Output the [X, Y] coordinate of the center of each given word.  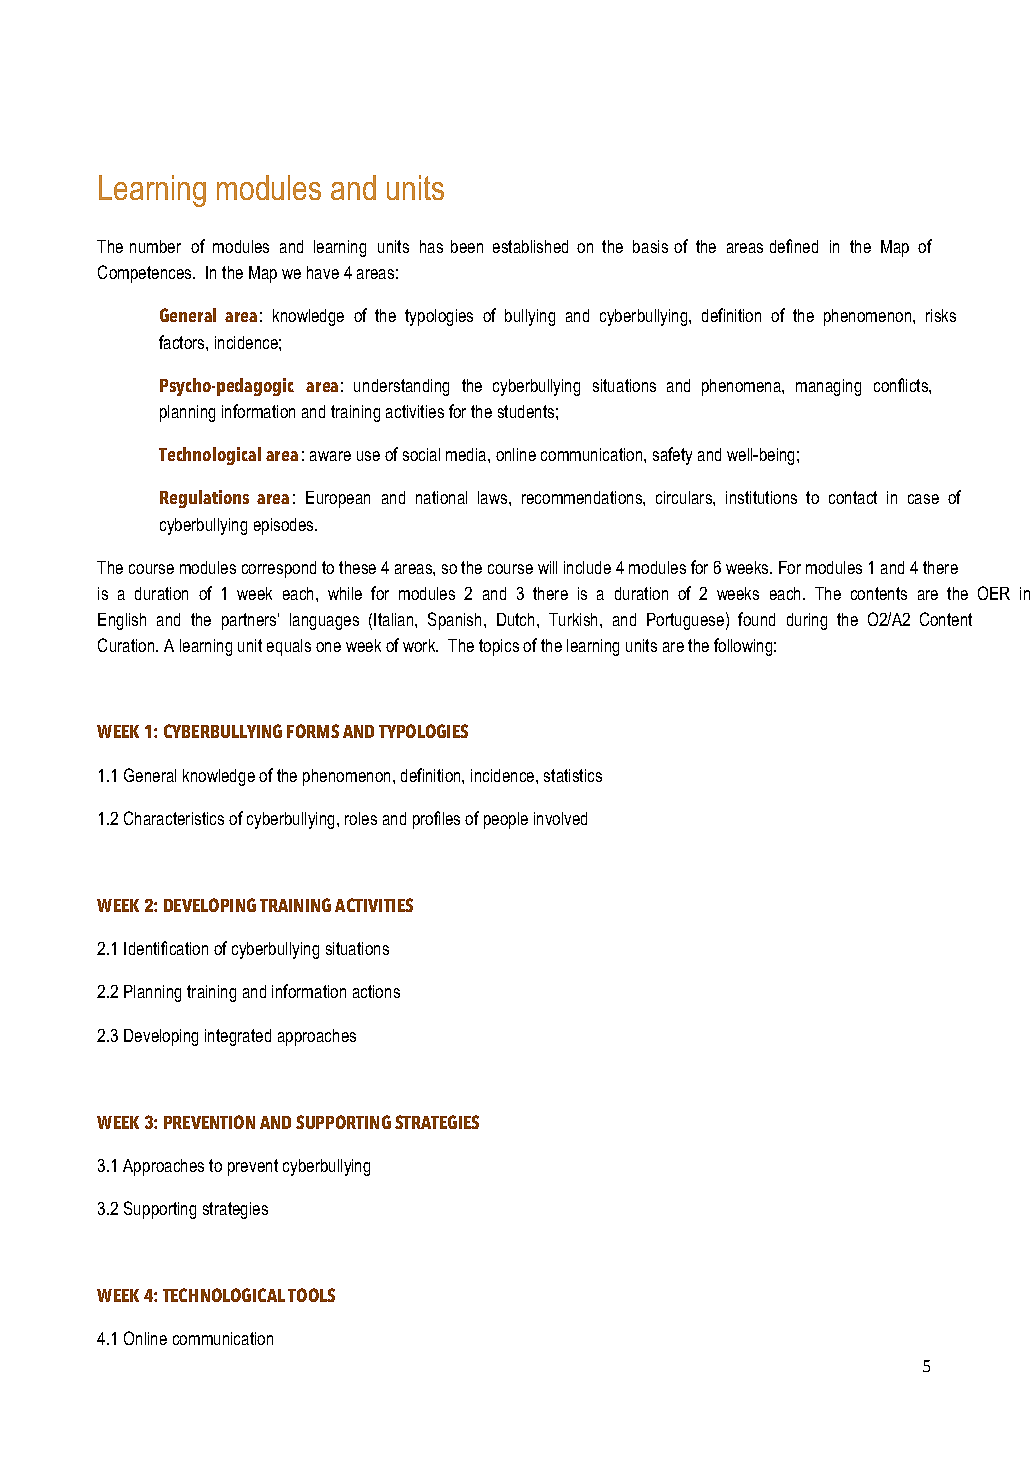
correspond [279, 569]
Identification [166, 948]
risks [941, 315]
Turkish [575, 619]
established [530, 246]
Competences [146, 274]
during [807, 621]
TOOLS [311, 1295]
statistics [573, 775]
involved [560, 818]
